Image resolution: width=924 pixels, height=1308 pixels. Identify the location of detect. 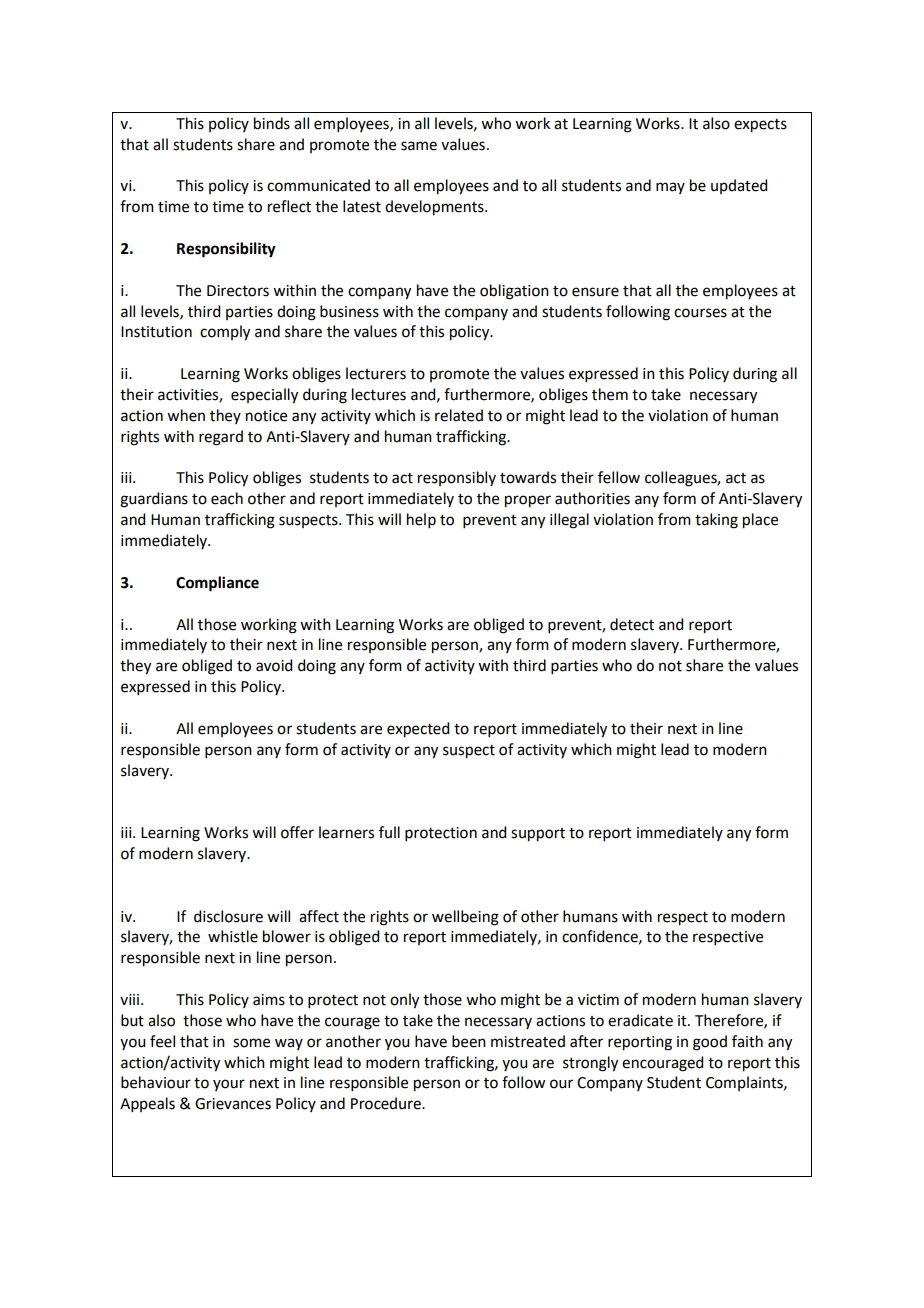
(632, 624).
